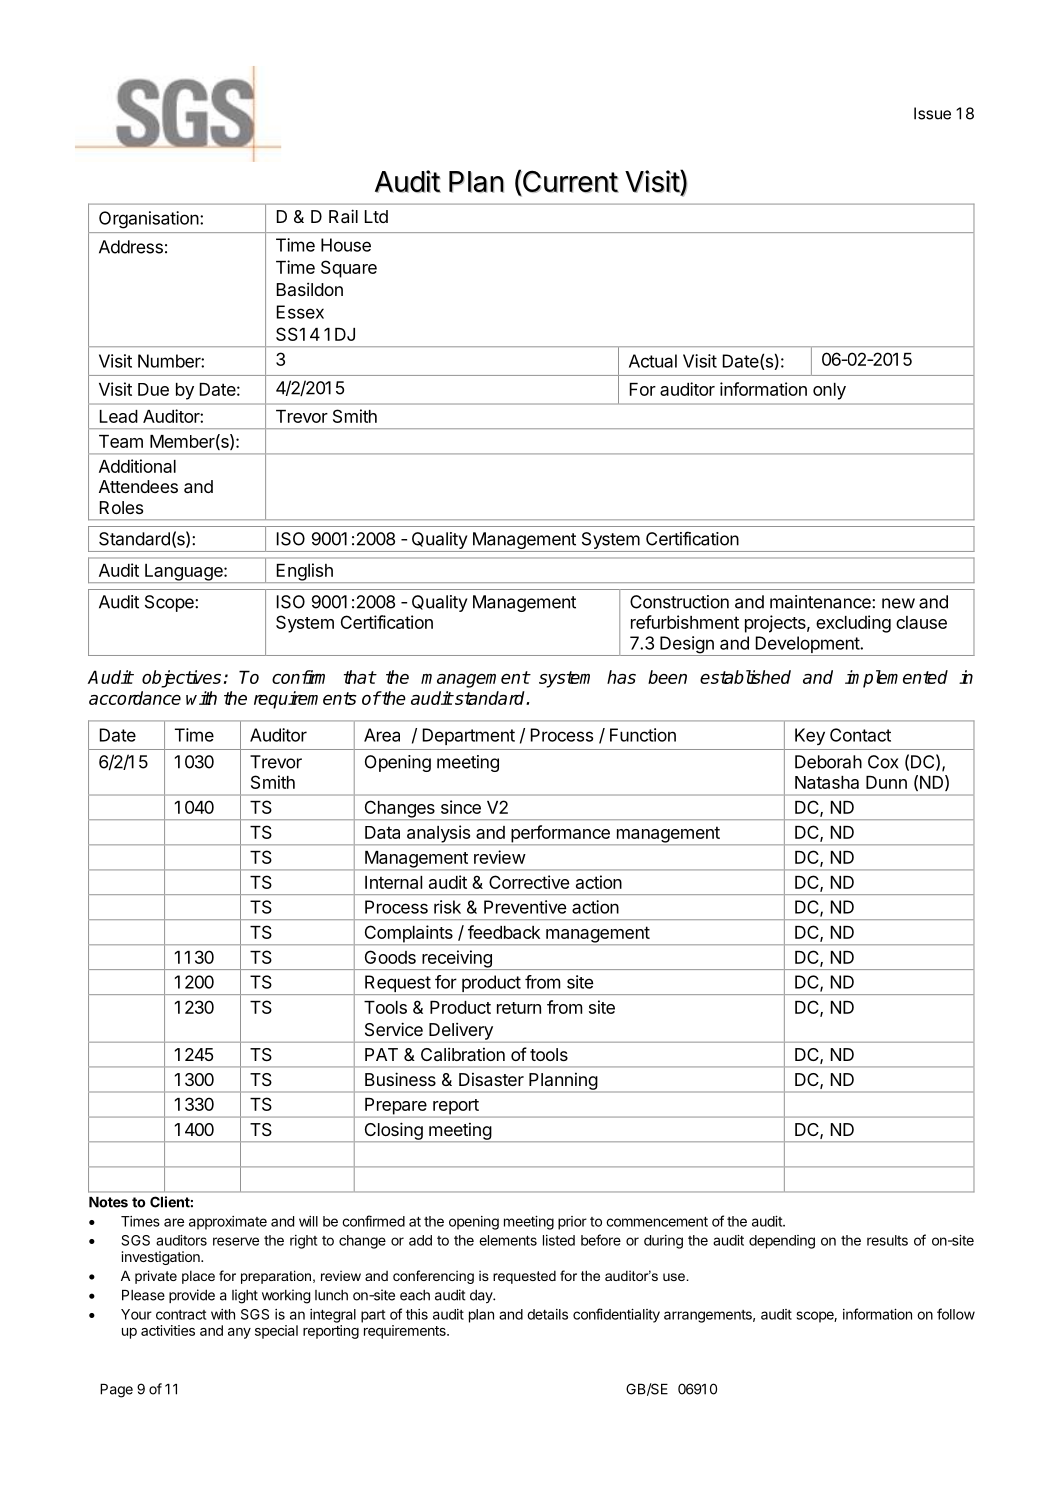 This screenshot has height=1502, width=1062. Describe the element at coordinates (653, 361) in the screenshot. I see `Actual` at that location.
